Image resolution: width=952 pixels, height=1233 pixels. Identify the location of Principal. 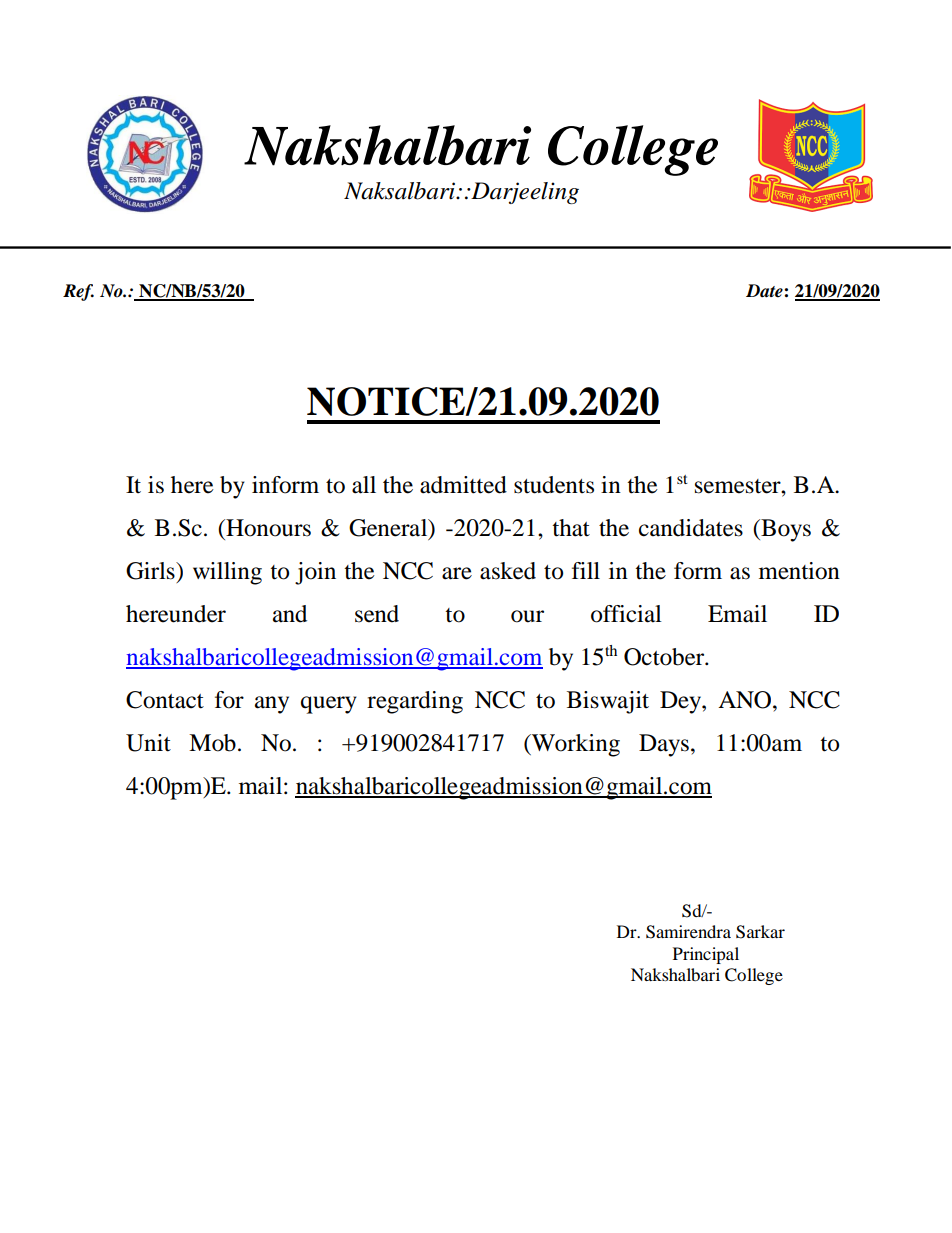
(706, 955).
